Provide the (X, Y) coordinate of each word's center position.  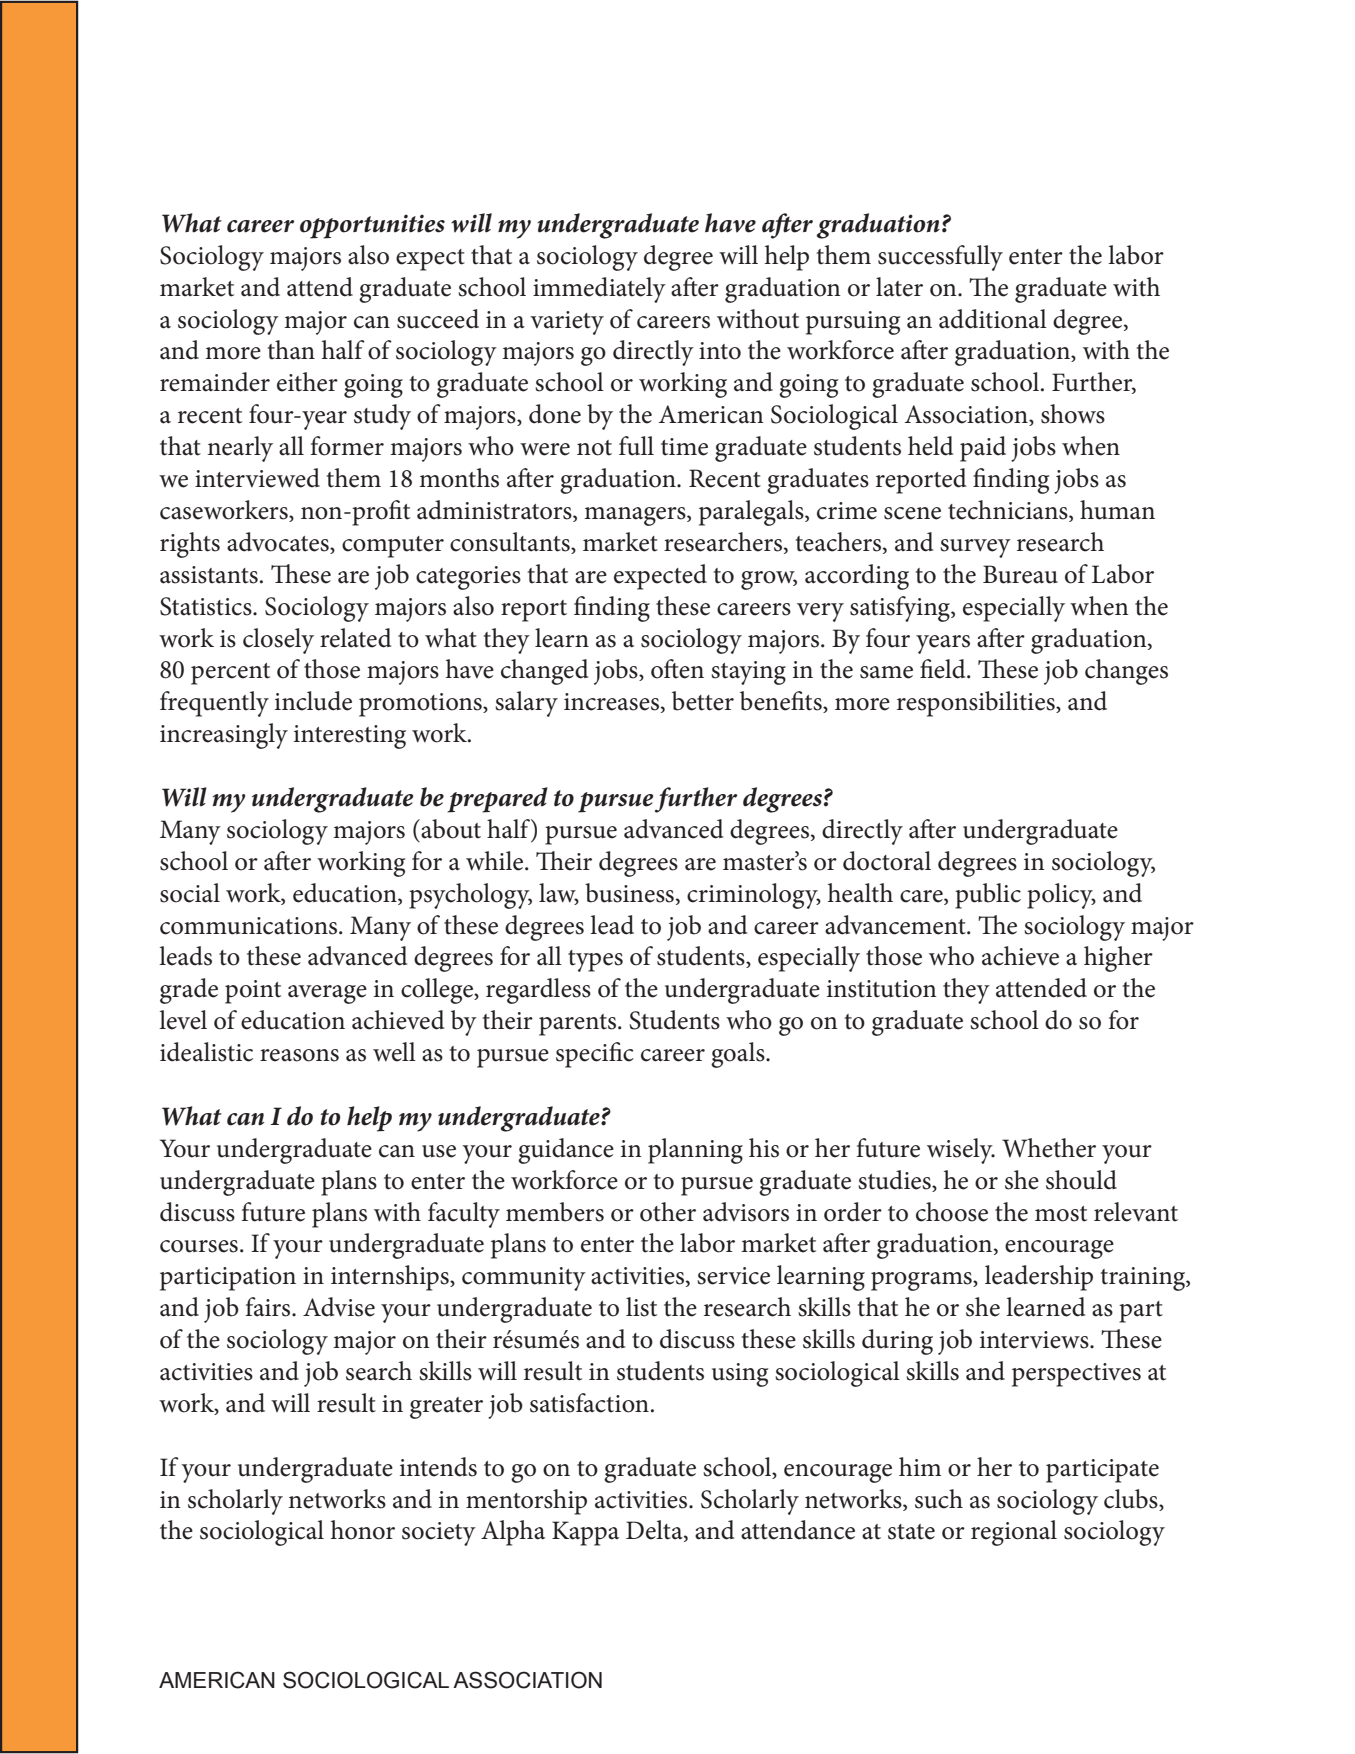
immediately (599, 290)
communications (248, 926)
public (988, 896)
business (629, 893)
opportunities (372, 226)
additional (993, 319)
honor (363, 1530)
